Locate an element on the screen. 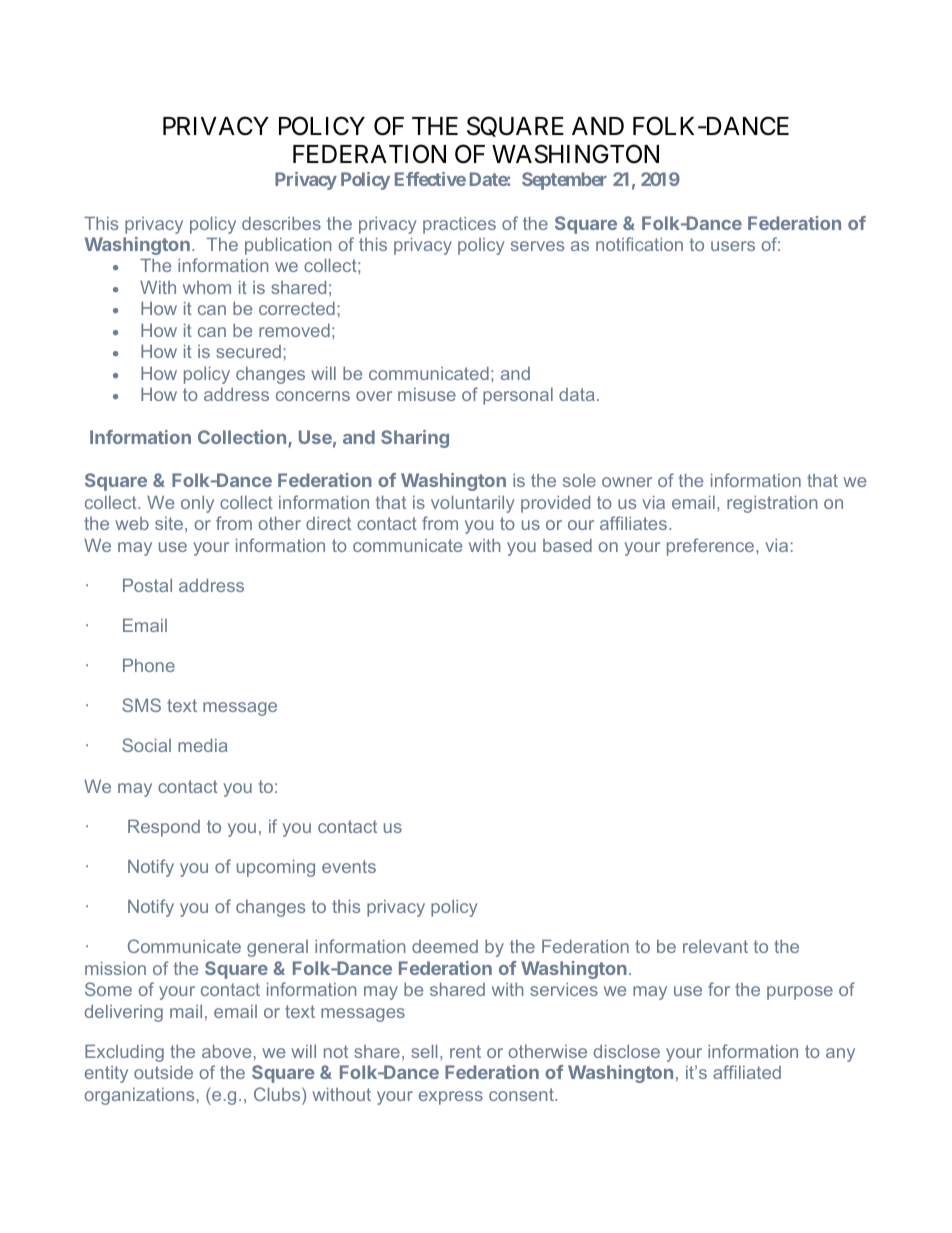  concerns is located at coordinates (313, 396).
